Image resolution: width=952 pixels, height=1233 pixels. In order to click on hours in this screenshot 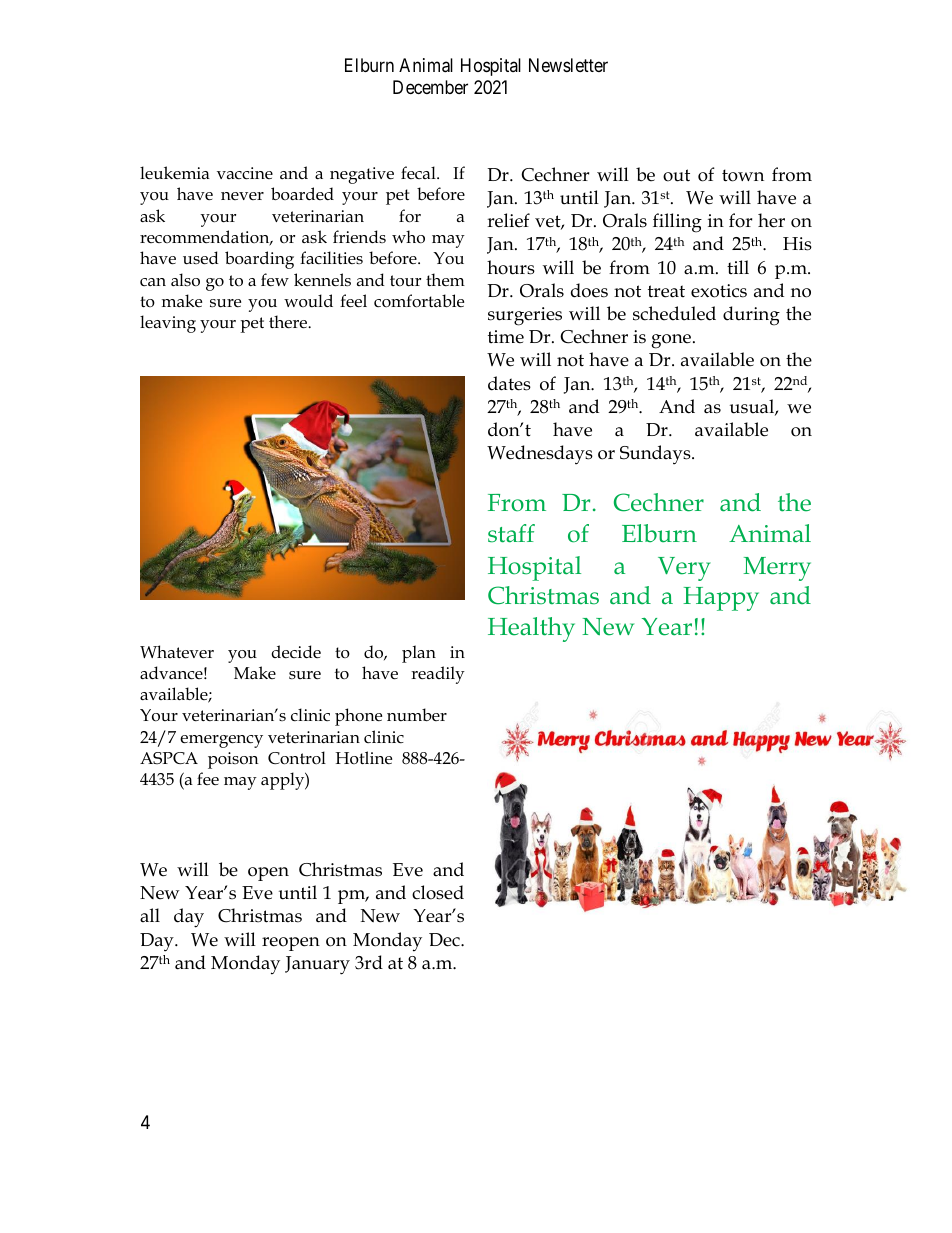, I will do `click(511, 267)`.
